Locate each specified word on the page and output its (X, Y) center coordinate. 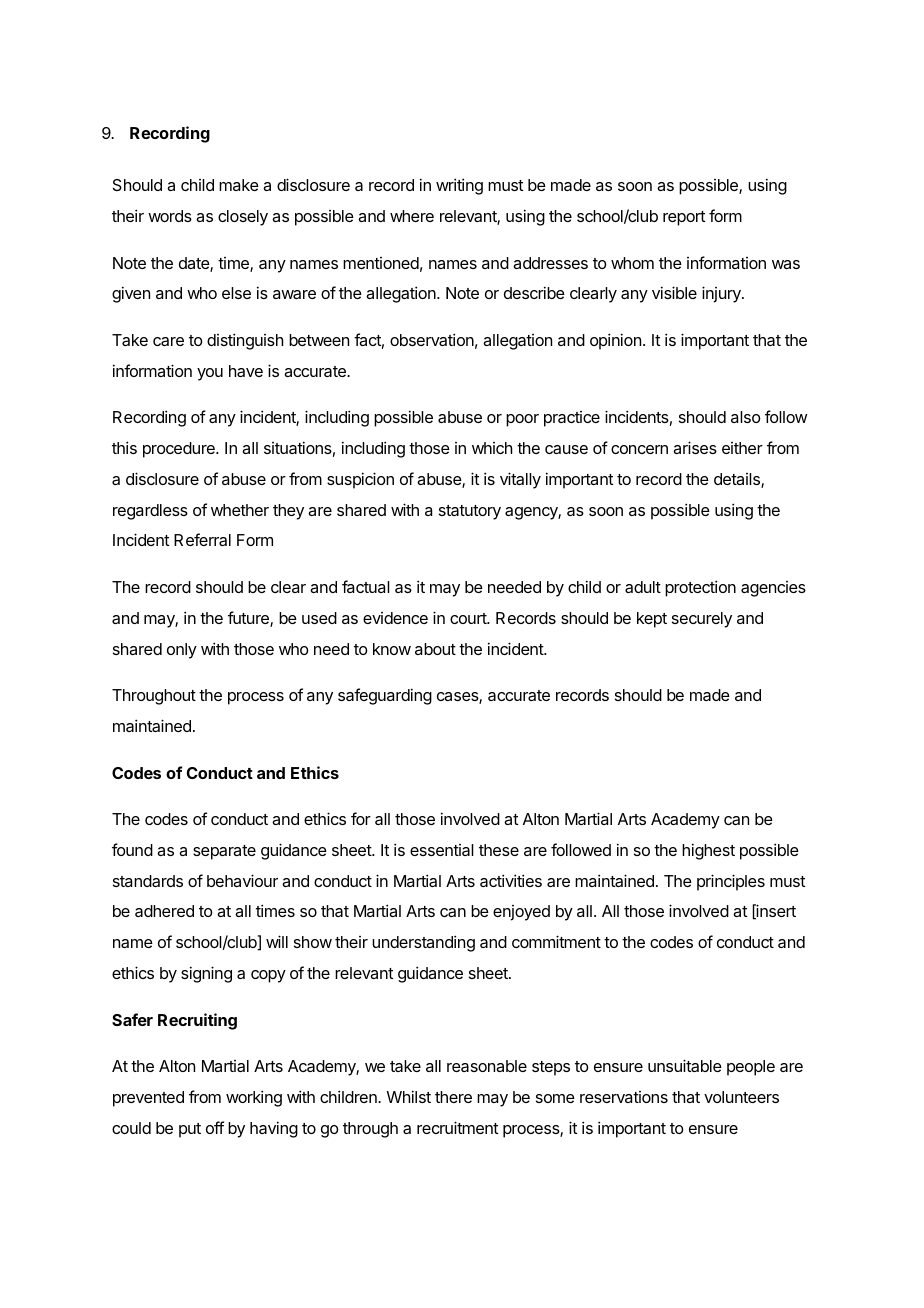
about (435, 649)
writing (459, 186)
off (215, 1127)
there (453, 1097)
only (182, 651)
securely (702, 620)
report (684, 218)
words (170, 216)
